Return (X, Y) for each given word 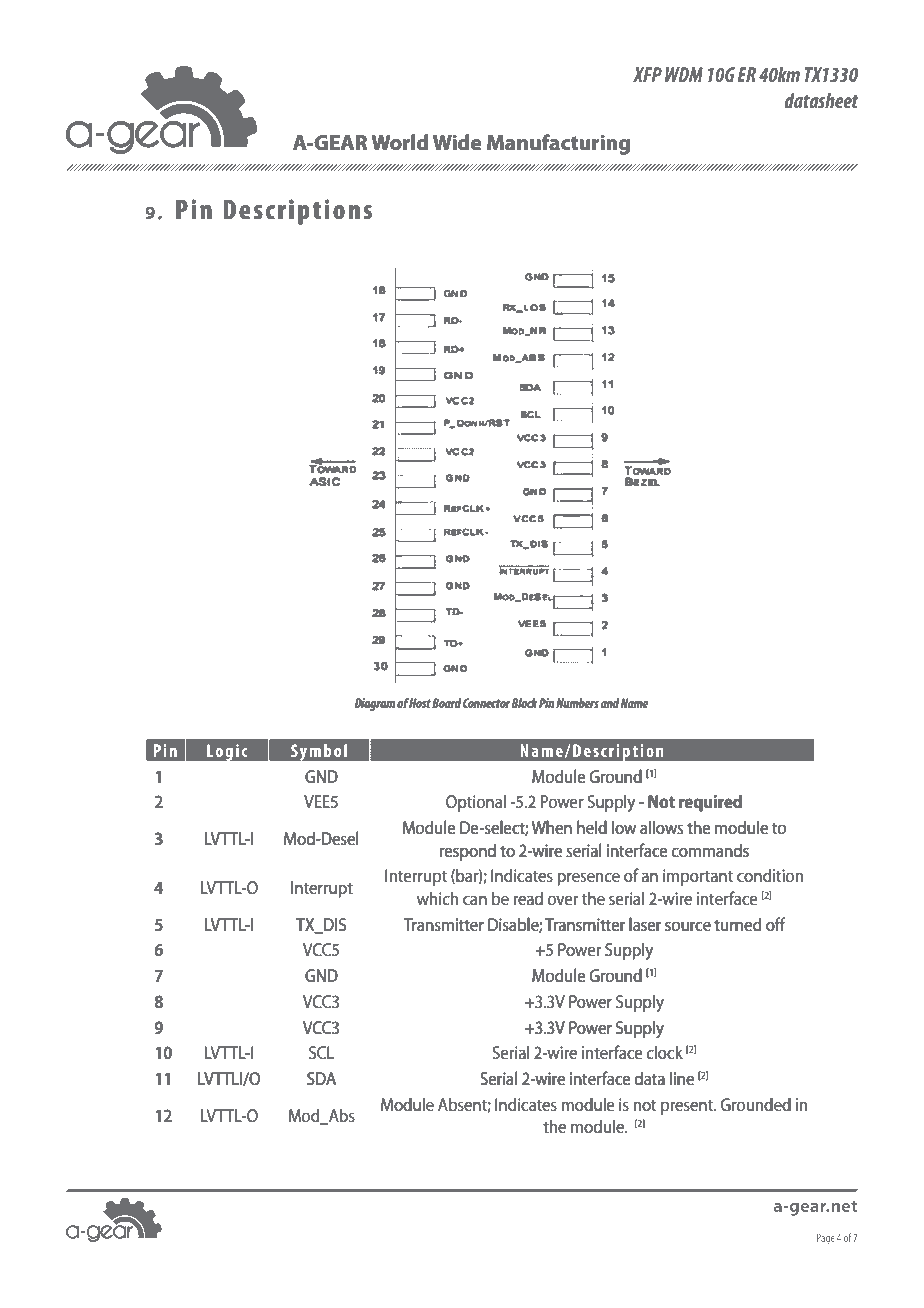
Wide (457, 142)
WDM (684, 74)
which (437, 898)
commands (710, 850)
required (710, 803)
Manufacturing (558, 144)
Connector (487, 703)
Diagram (375, 704)
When (552, 827)
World (399, 142)
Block (525, 703)
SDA (321, 1078)
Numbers (577, 703)
